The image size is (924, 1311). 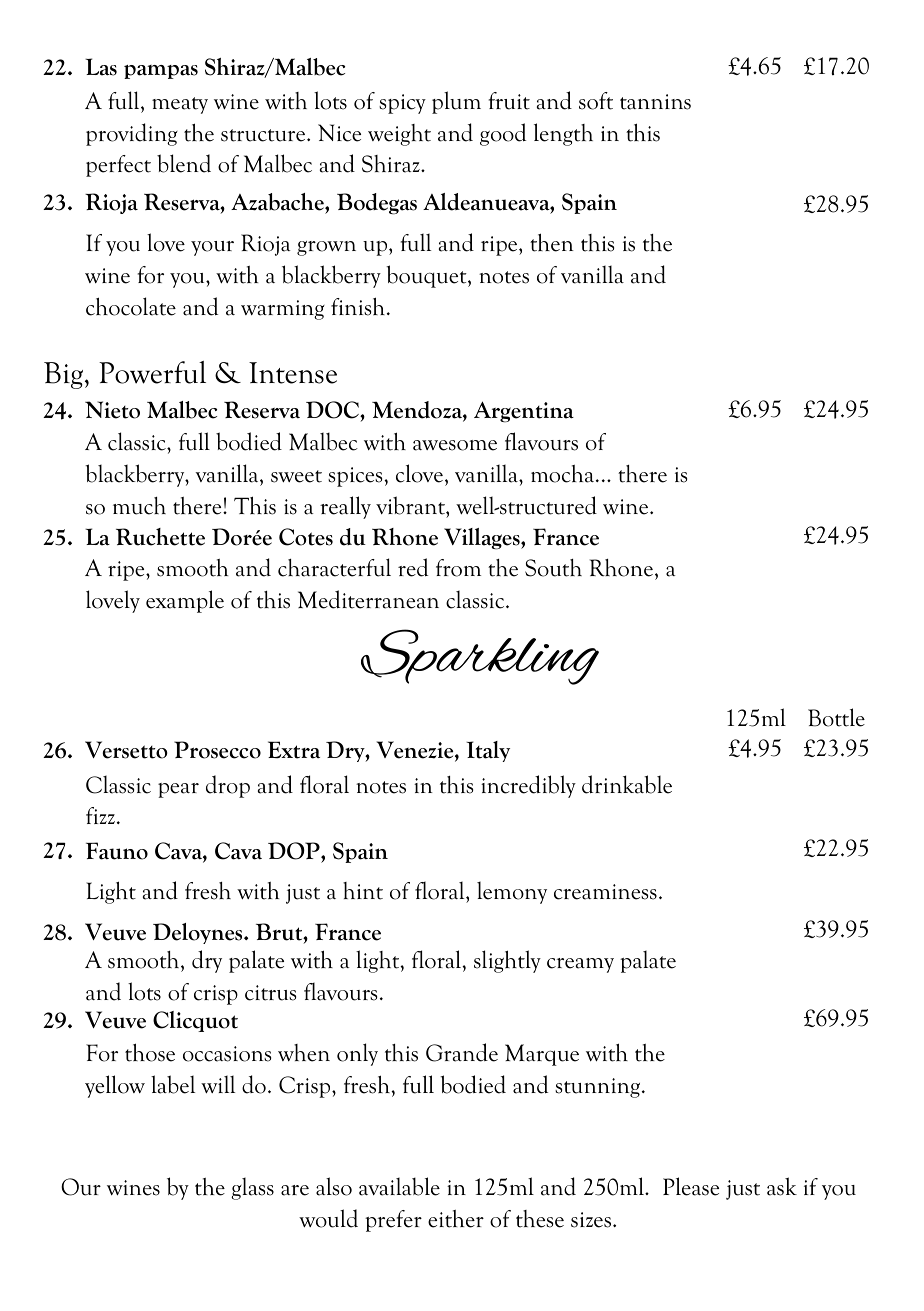 What do you see at coordinates (455, 445) in the page?
I see `awesome` at bounding box center [455, 445].
